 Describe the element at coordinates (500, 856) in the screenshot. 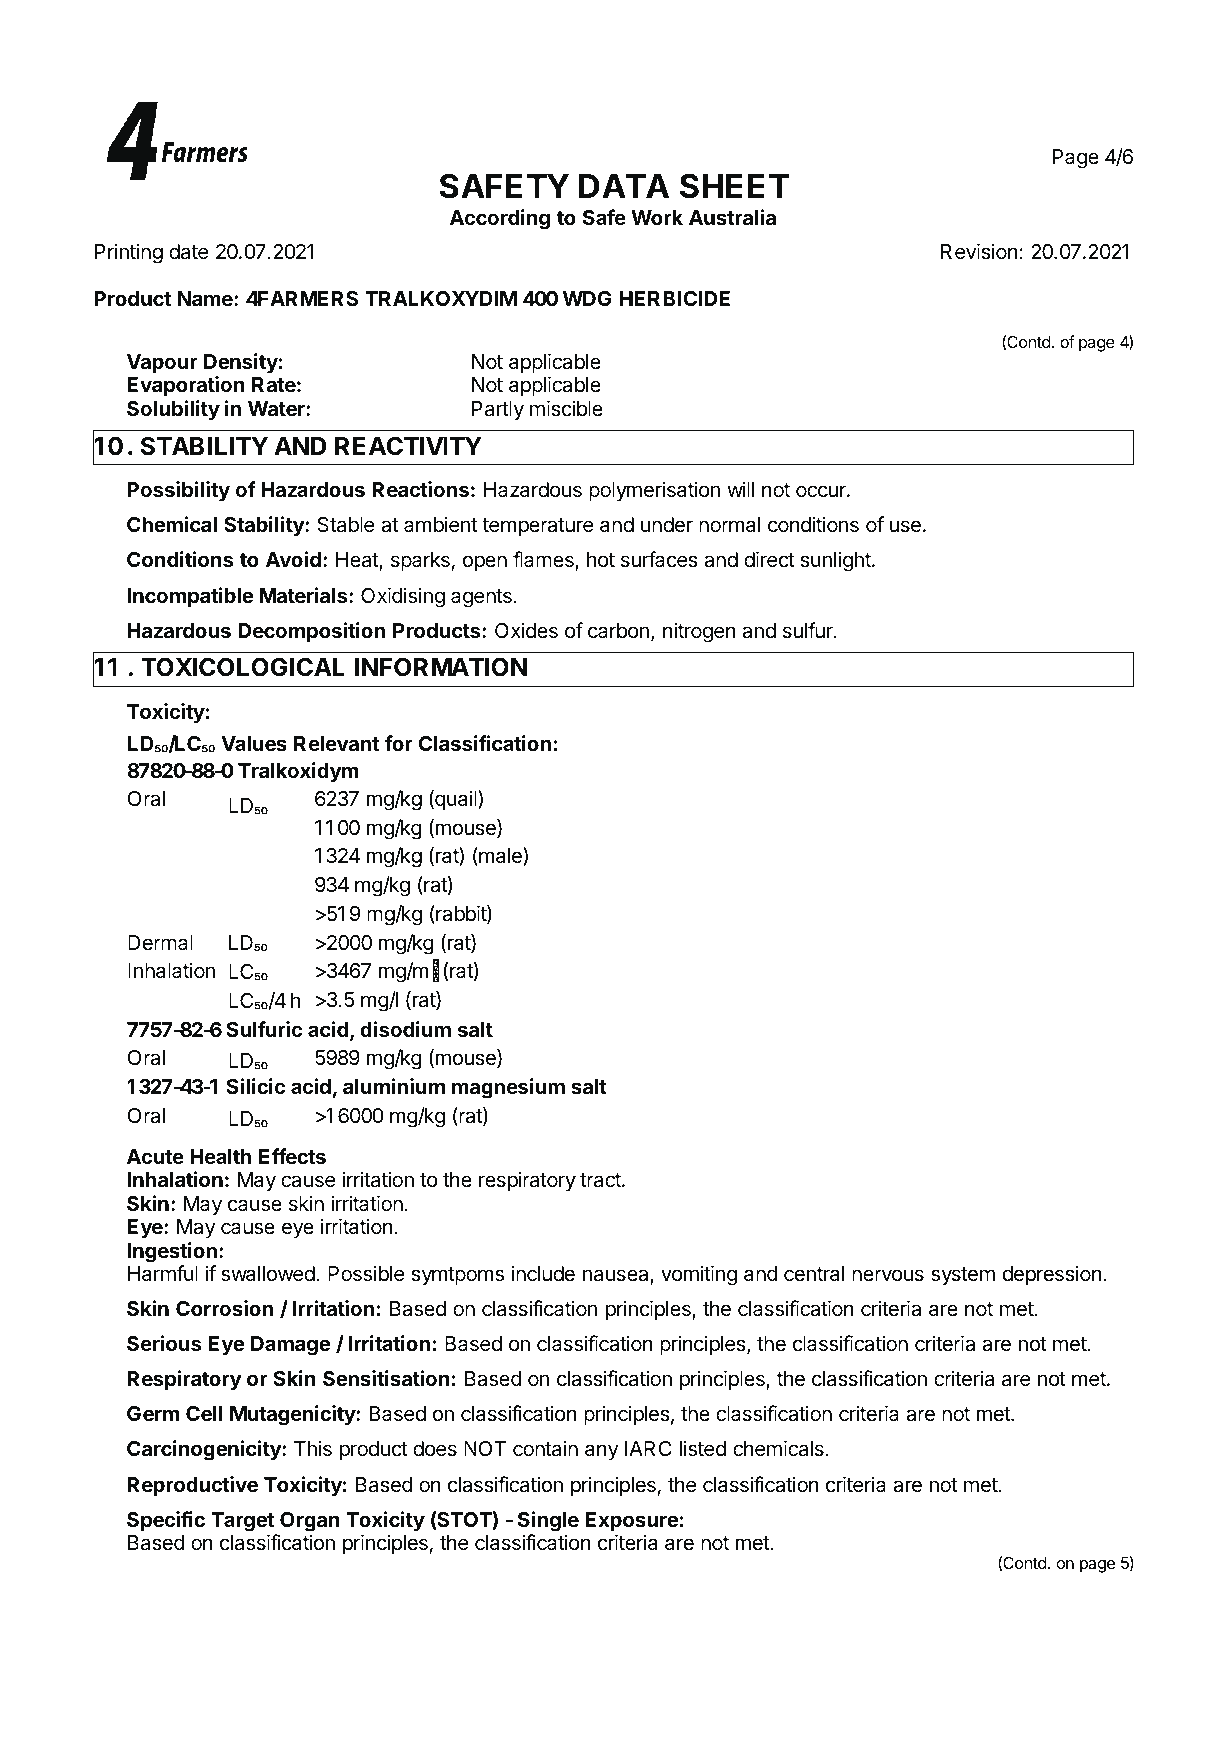

I see `male` at that location.
